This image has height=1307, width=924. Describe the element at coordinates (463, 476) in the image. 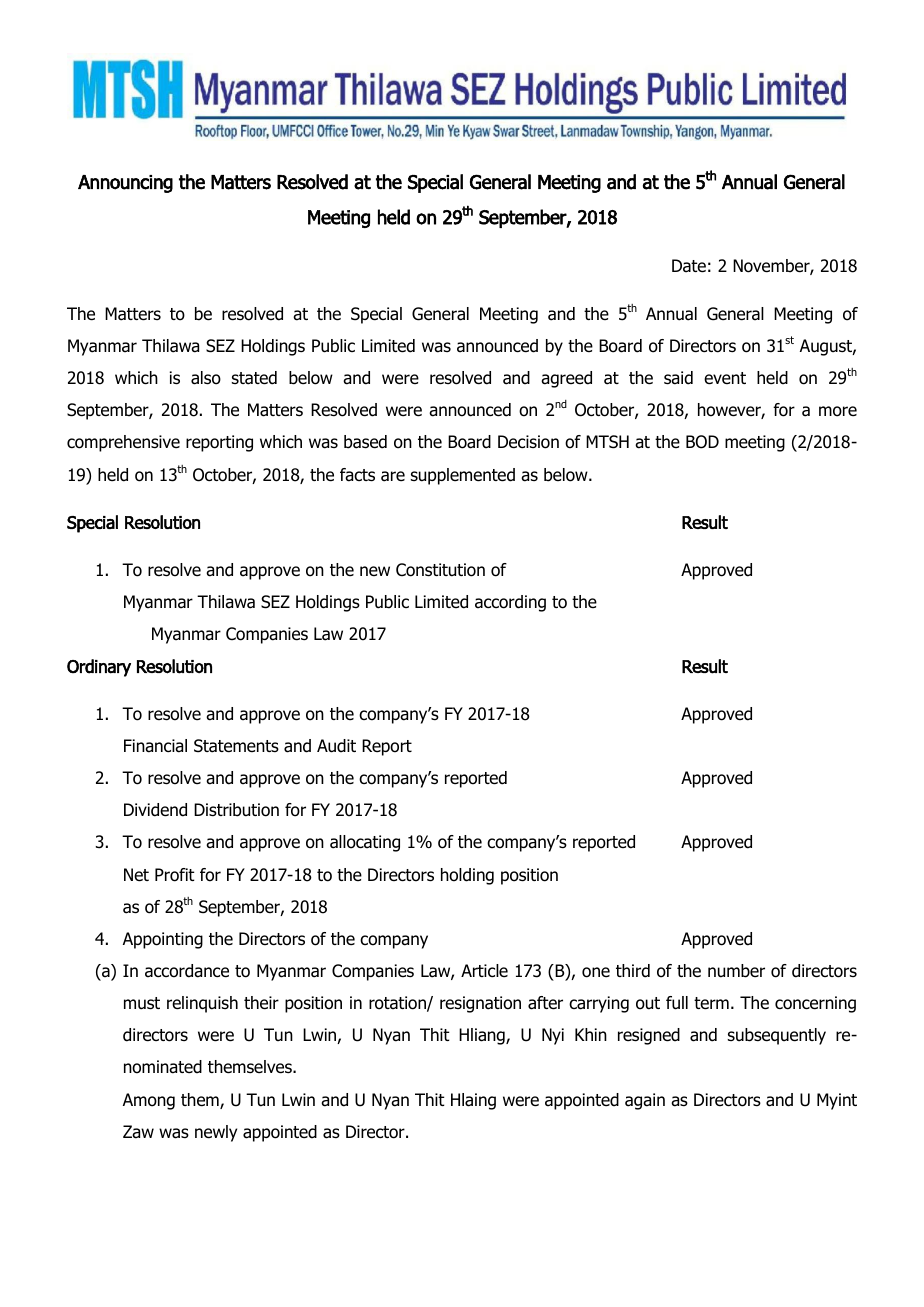

I see `supplemented` at that location.
